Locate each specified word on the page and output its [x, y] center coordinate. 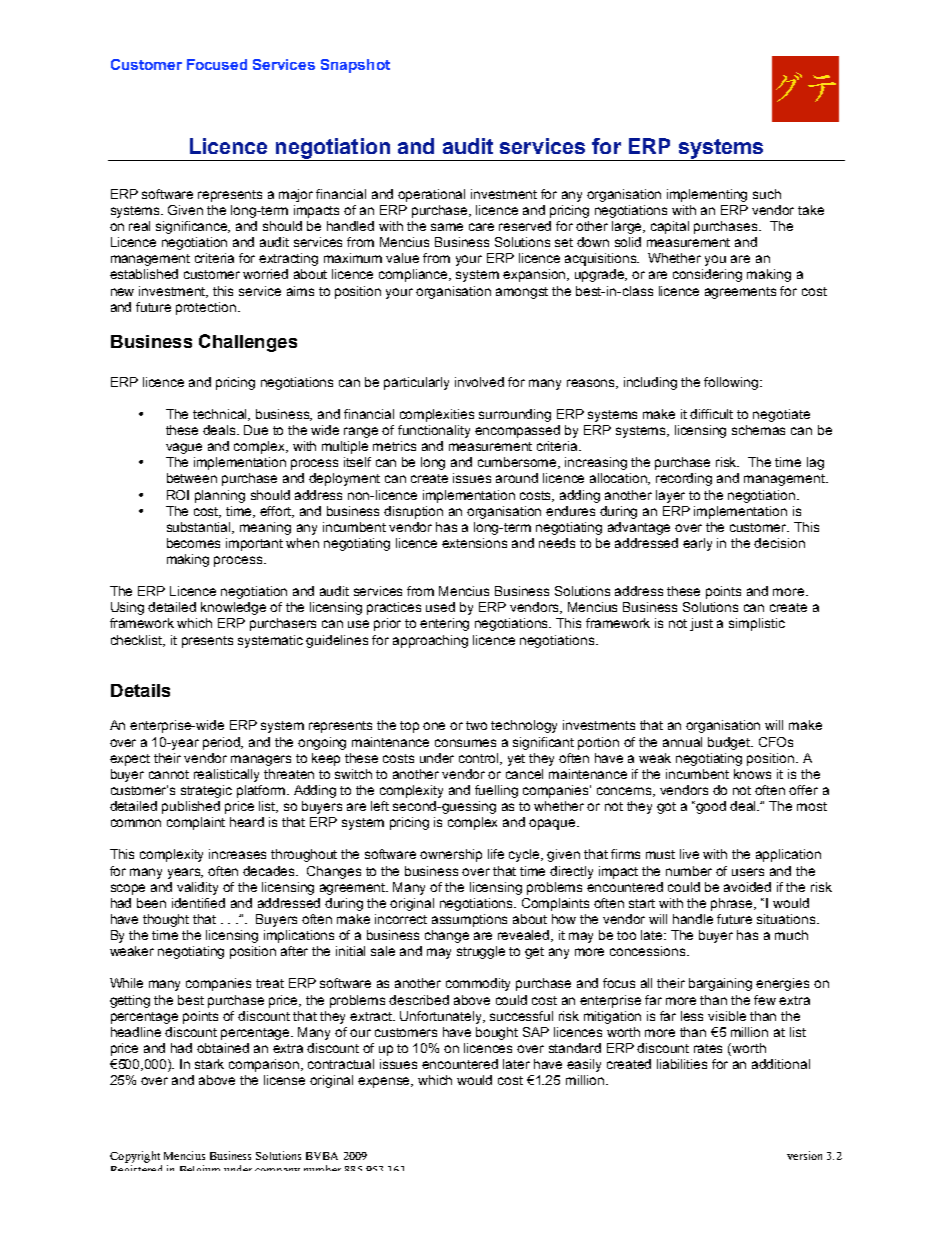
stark [209, 1064]
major [296, 195]
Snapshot [355, 66]
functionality [434, 431]
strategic [206, 791]
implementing [707, 195]
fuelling [496, 791]
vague [184, 448]
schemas [758, 430]
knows [752, 774]
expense [385, 1082]
